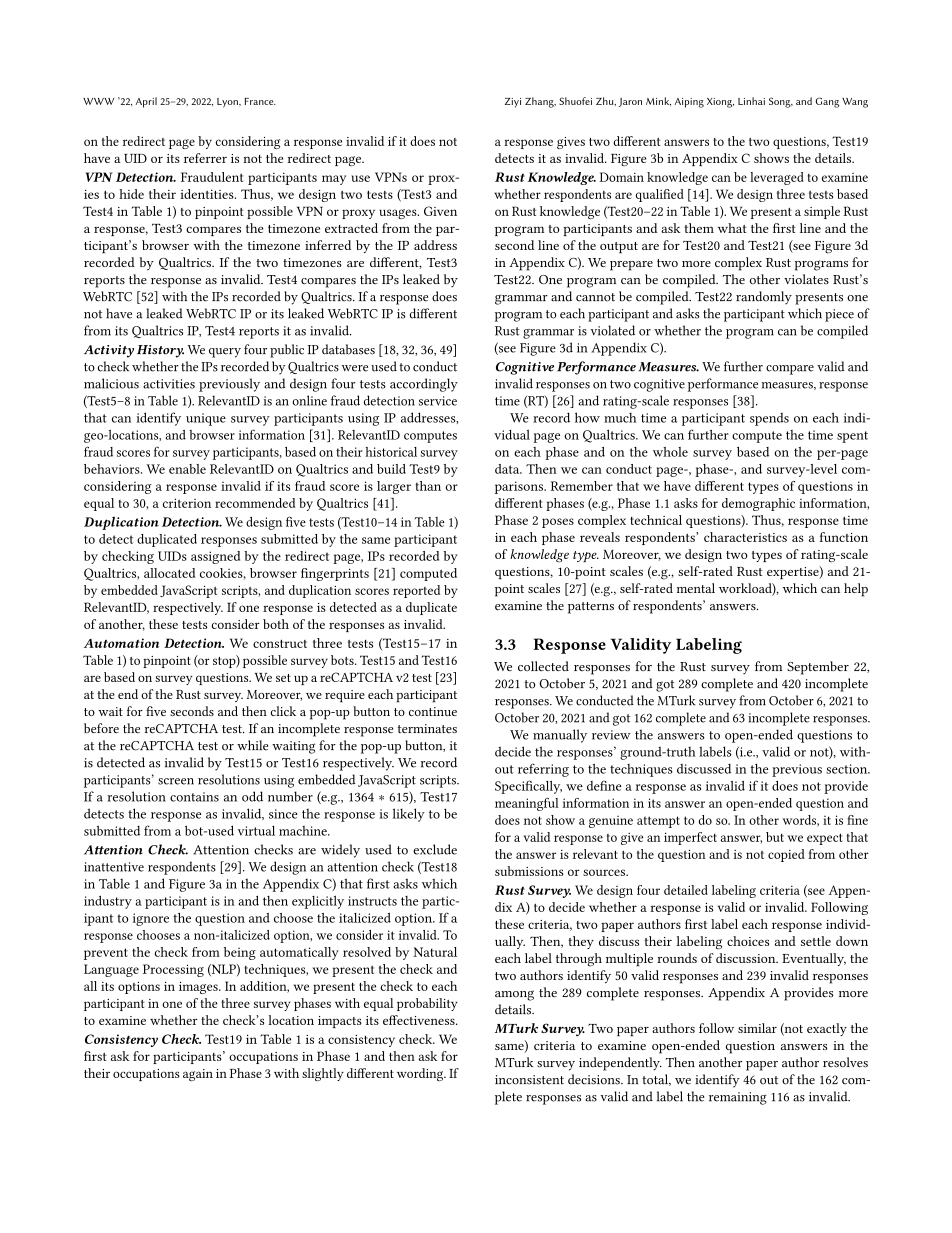 Image resolution: width=952 pixels, height=1233 pixels. What do you see at coordinates (416, 591) in the page?
I see `reported` at bounding box center [416, 591].
